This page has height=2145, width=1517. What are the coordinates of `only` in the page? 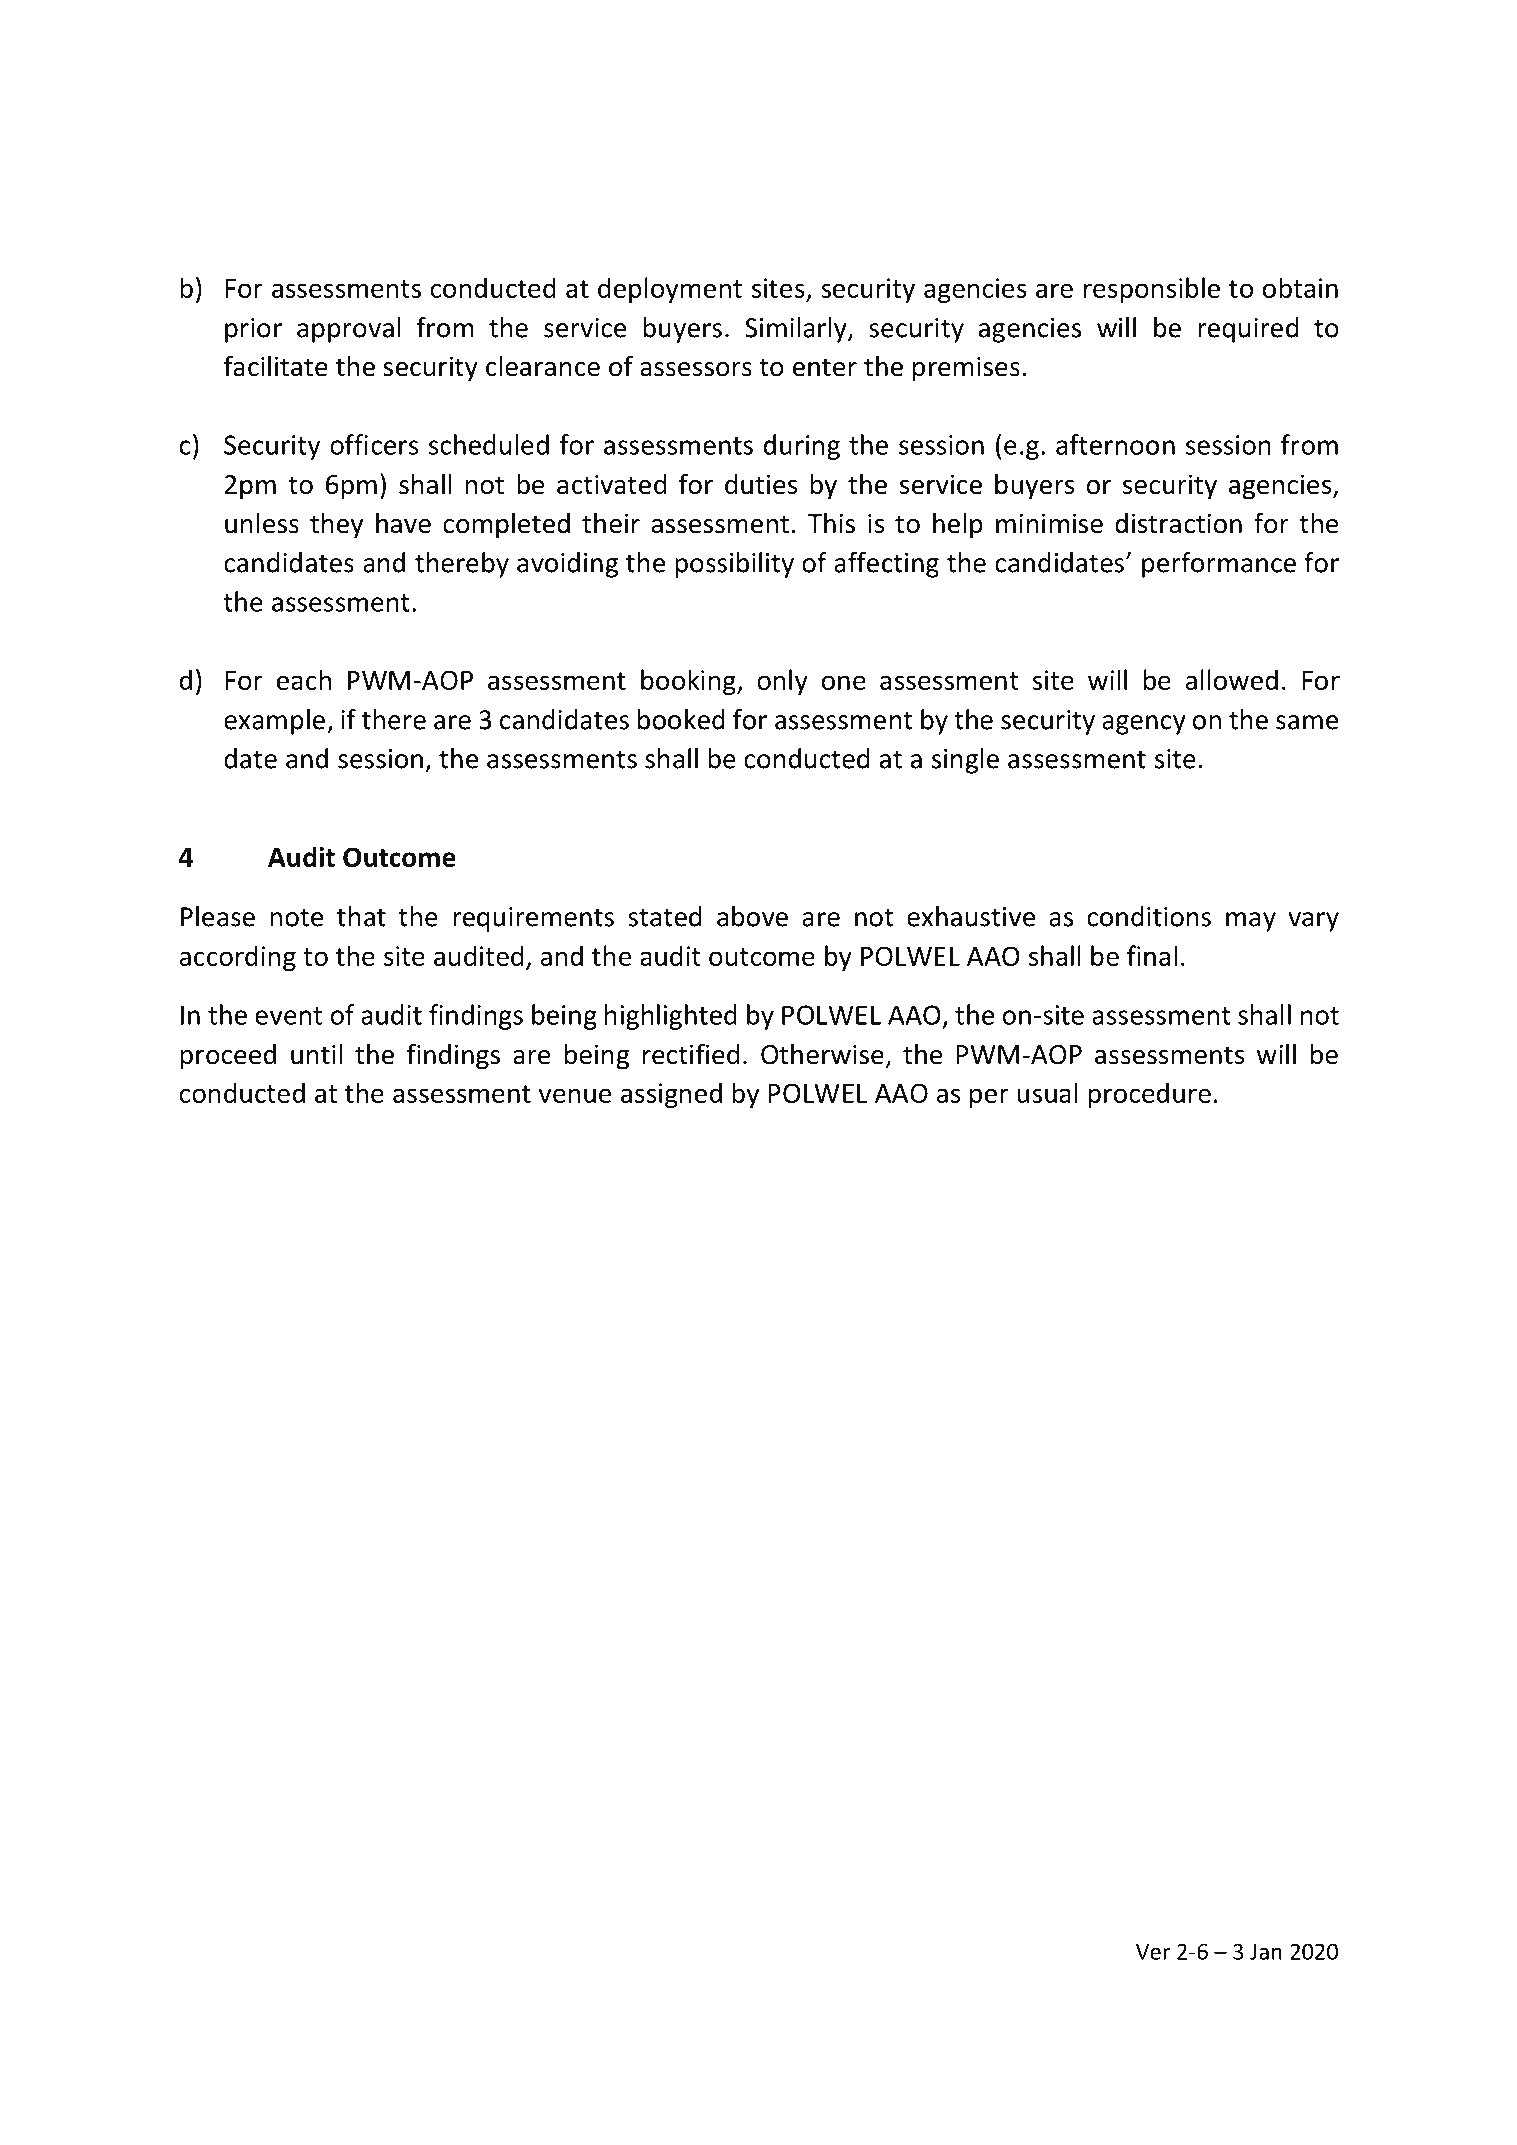 It's located at (782, 682).
